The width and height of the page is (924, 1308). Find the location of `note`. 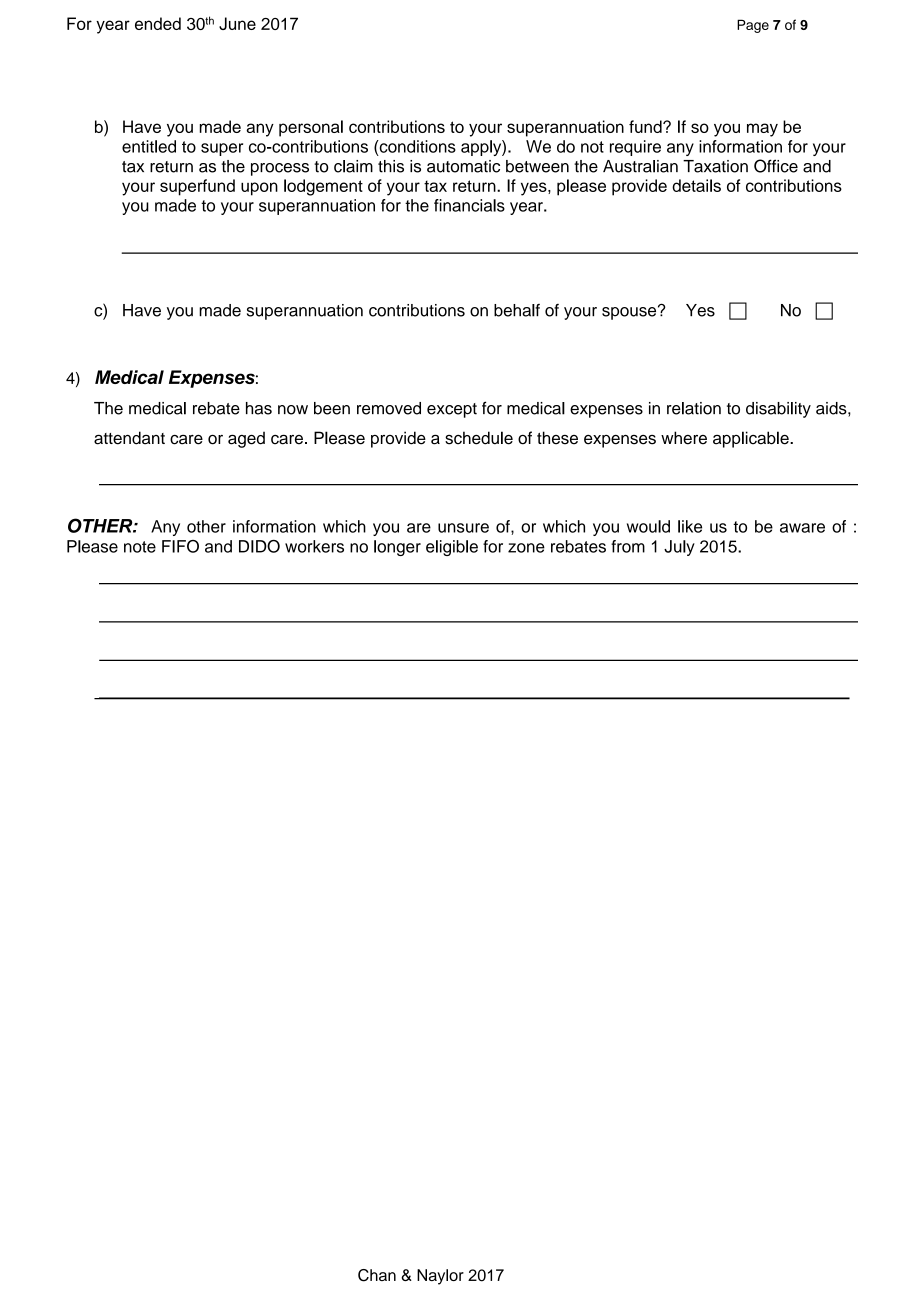

note is located at coordinates (140, 547).
